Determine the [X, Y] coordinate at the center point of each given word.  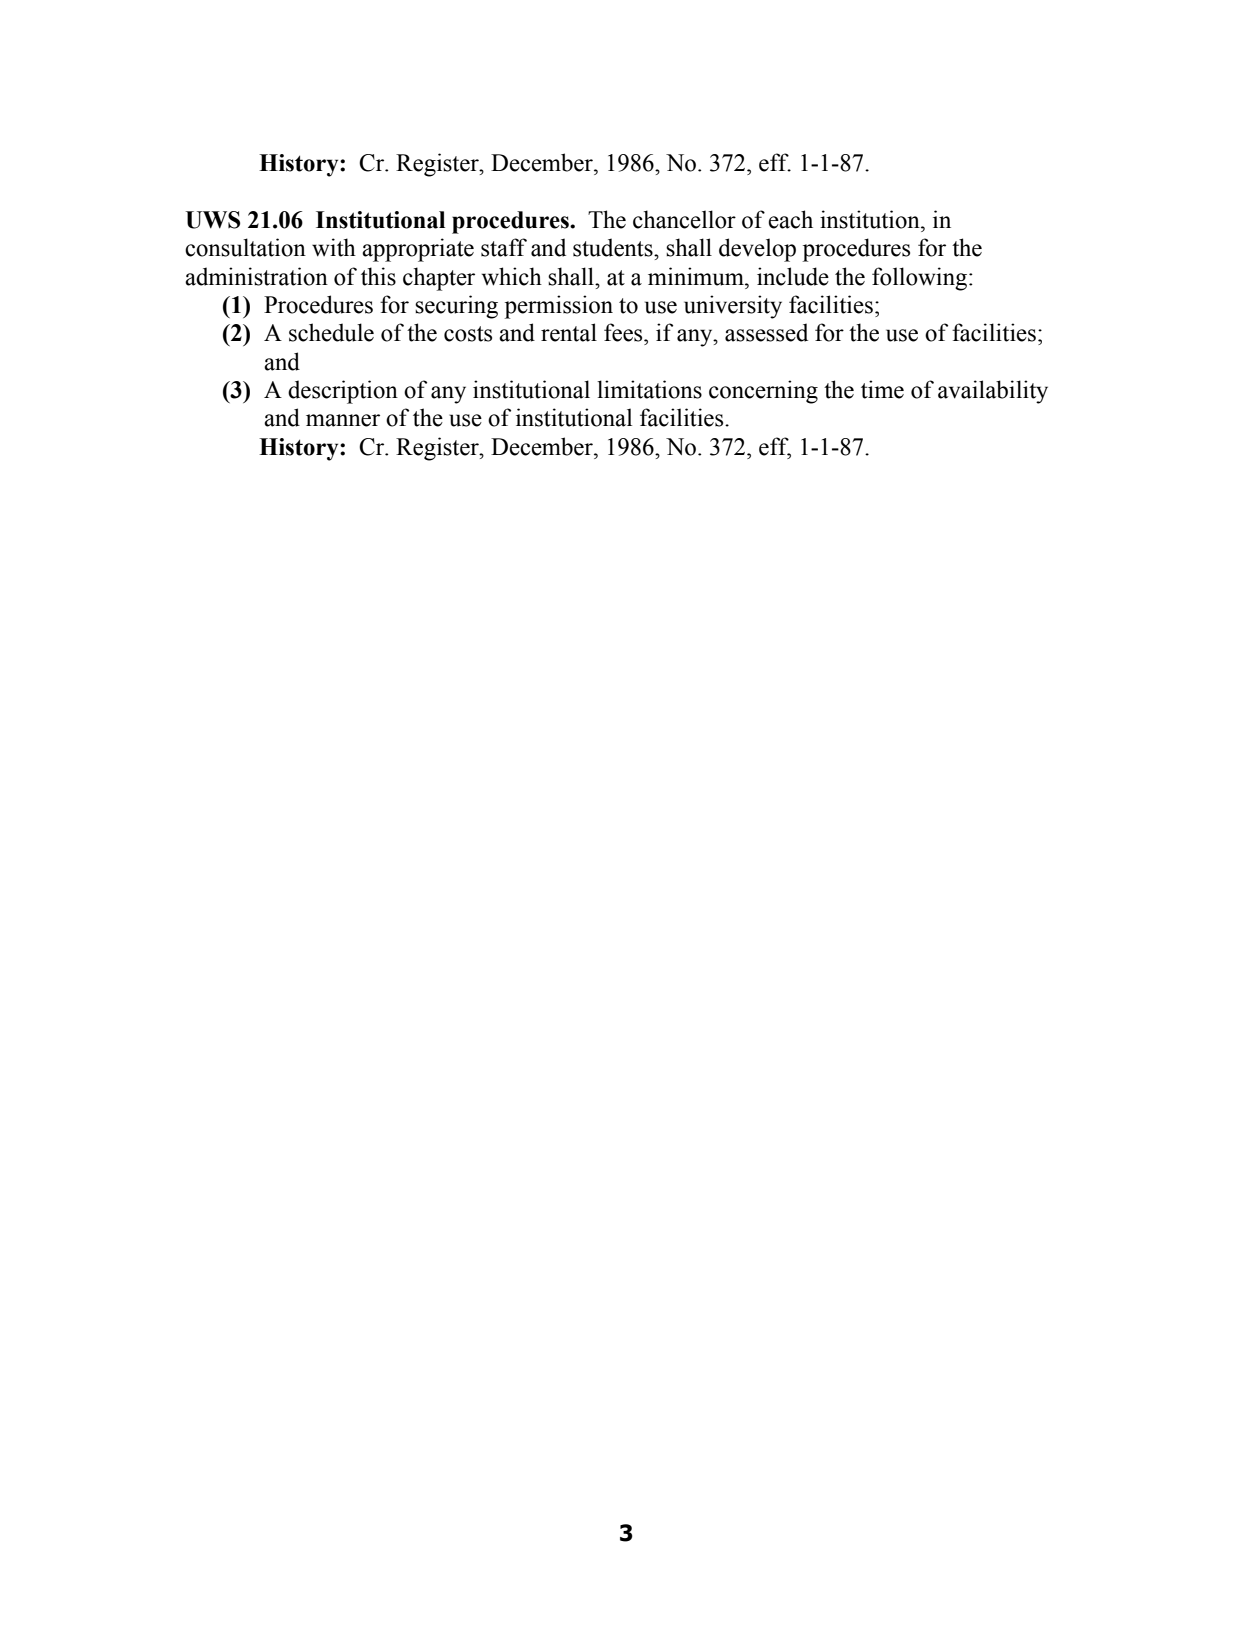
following [921, 279]
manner [343, 420]
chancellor [684, 219]
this [378, 276]
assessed [766, 332]
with [334, 247]
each [790, 219]
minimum [697, 276]
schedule [331, 332]
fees [624, 332]
